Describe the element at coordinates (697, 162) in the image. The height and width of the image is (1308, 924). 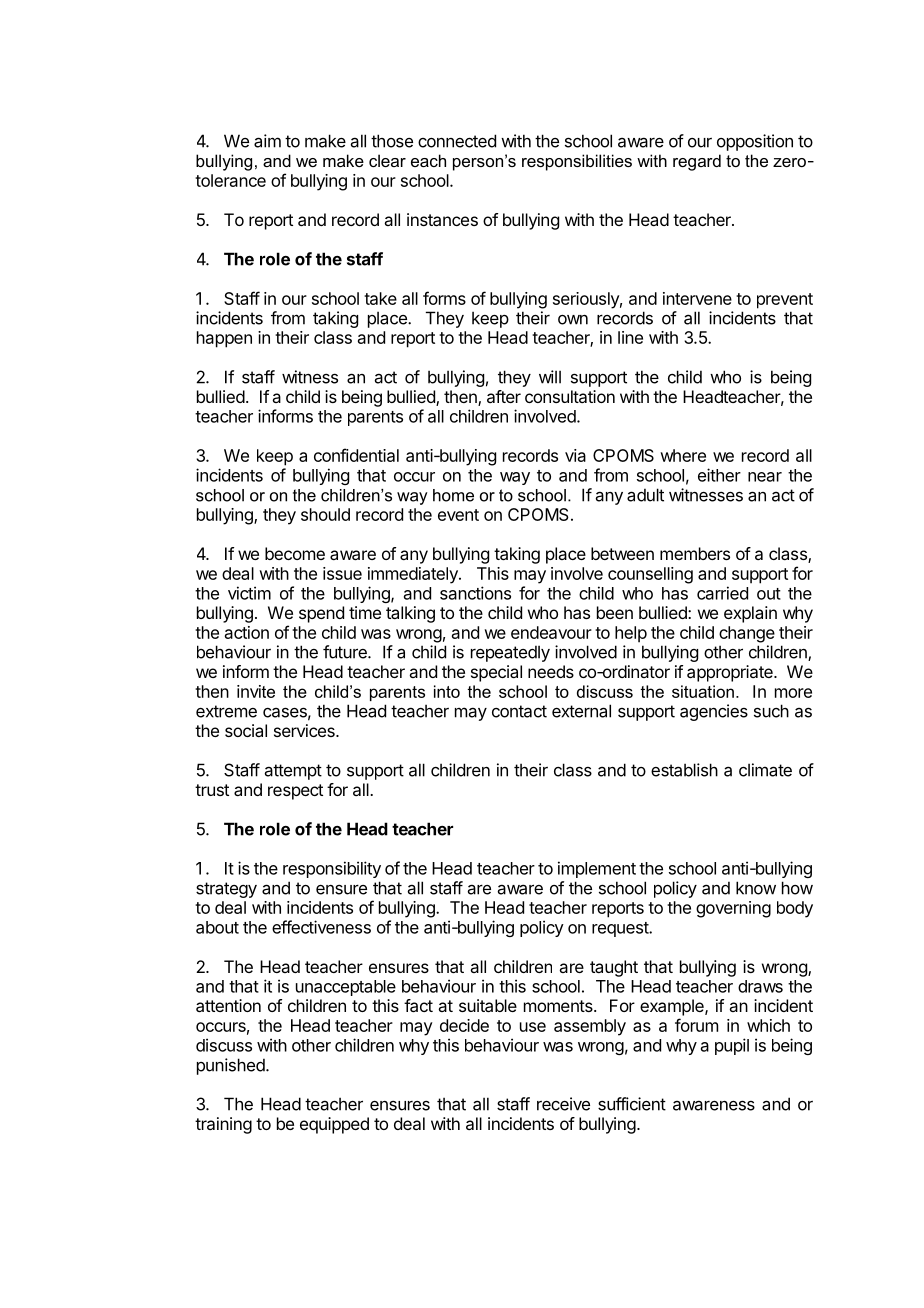
I see `regard` at that location.
